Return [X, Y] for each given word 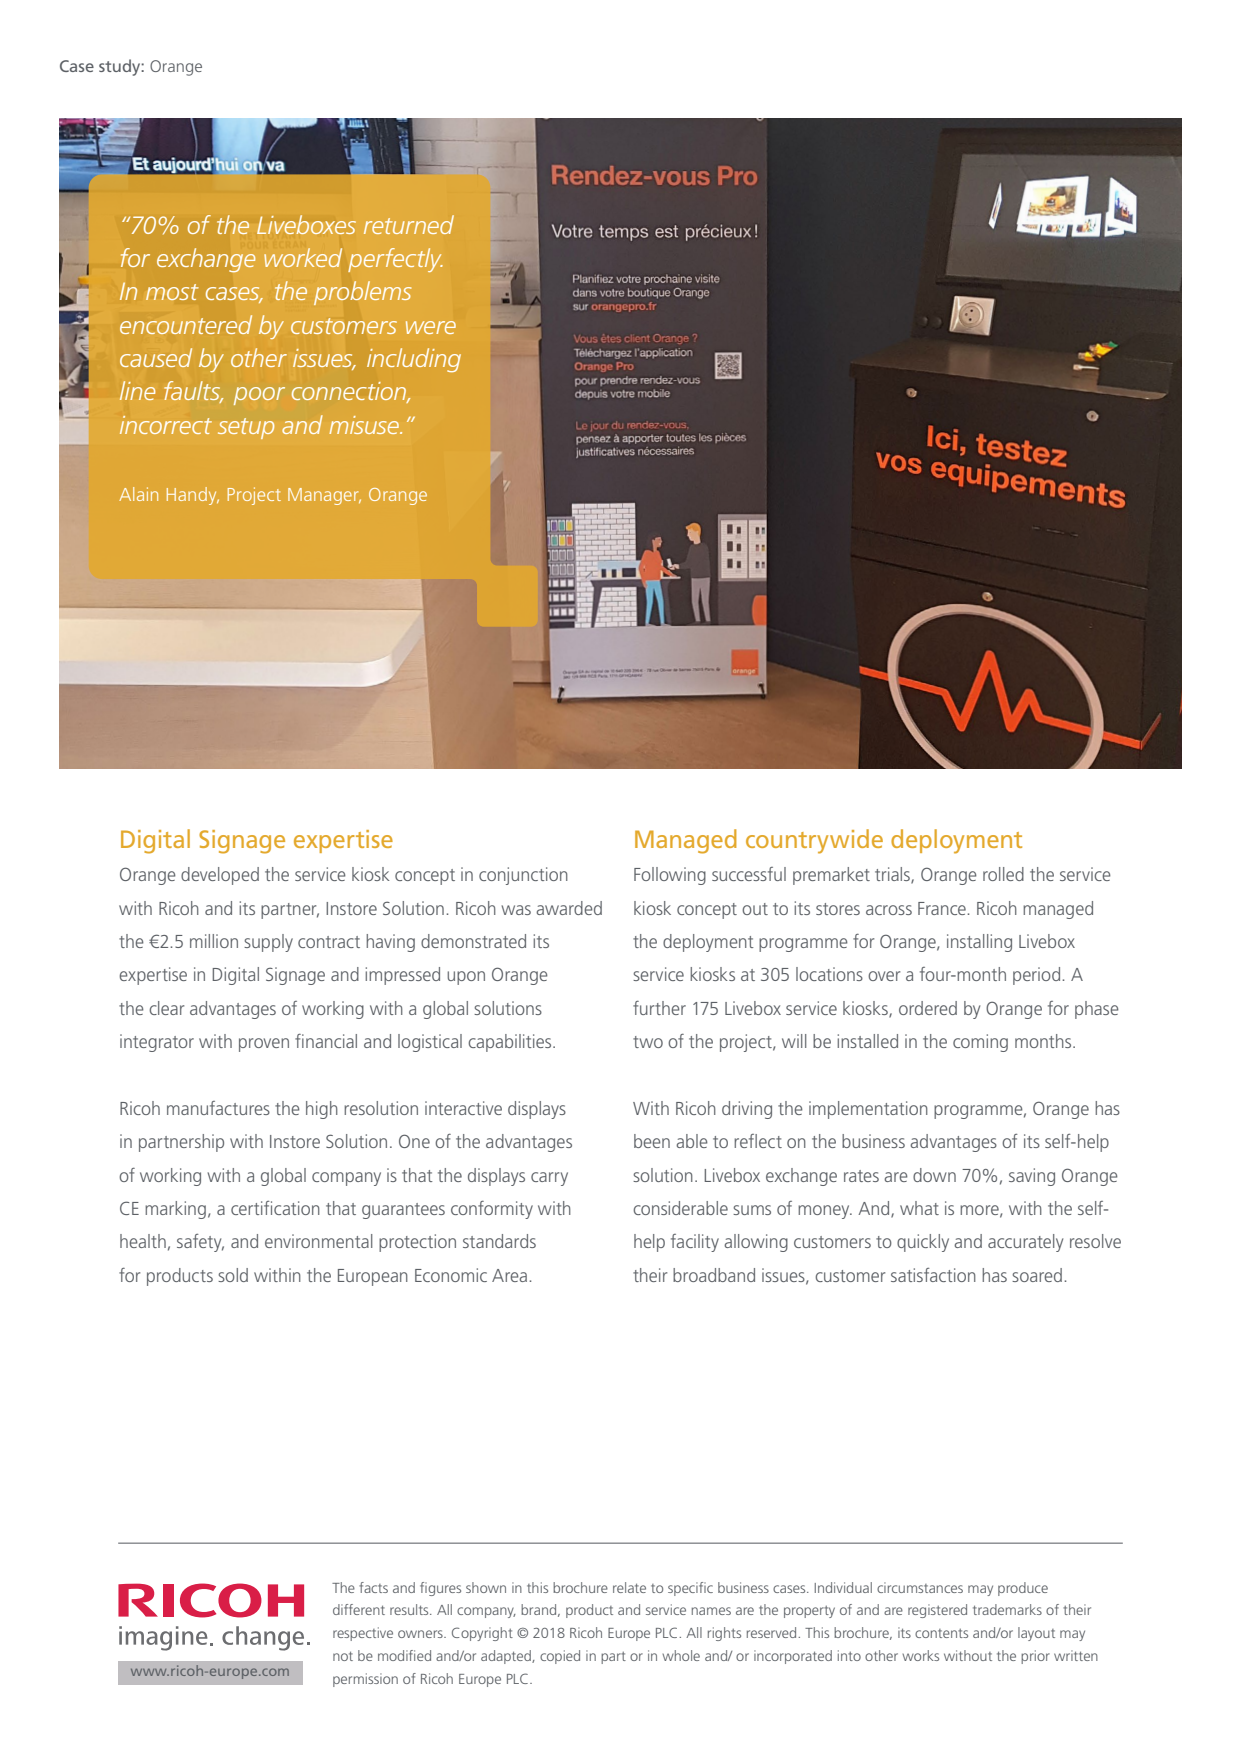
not [343, 1656]
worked [303, 257]
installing [979, 943]
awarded [569, 908]
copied [560, 1657]
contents [941, 1633]
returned [409, 224]
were [431, 327]
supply [268, 943]
